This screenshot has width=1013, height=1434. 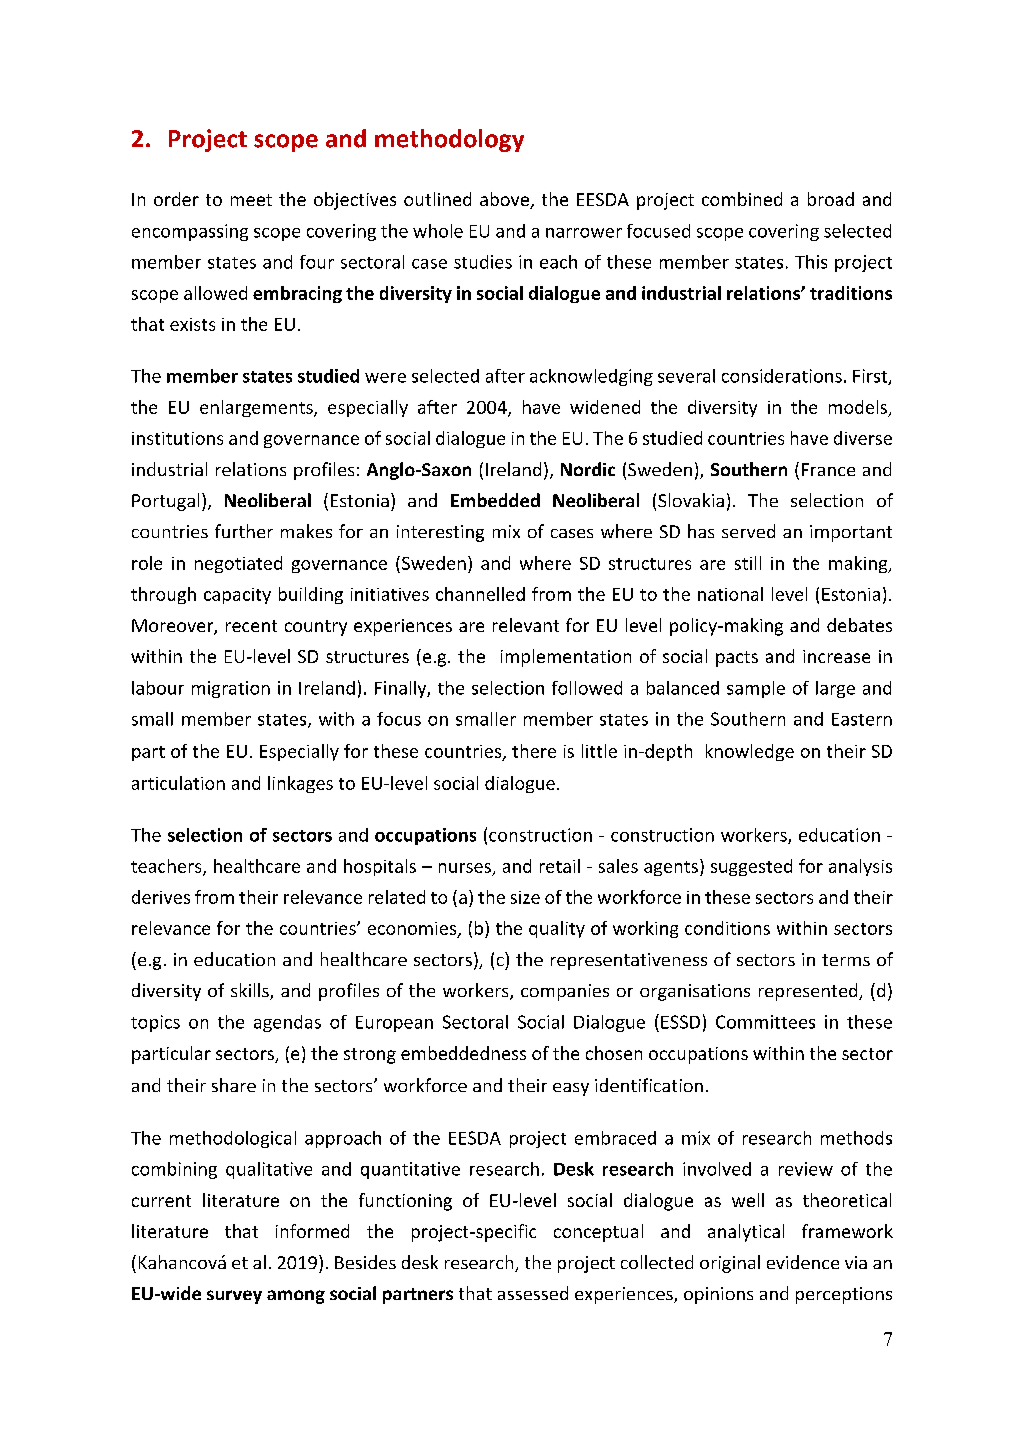 What do you see at coordinates (505, 200) in the screenshot?
I see `above` at bounding box center [505, 200].
